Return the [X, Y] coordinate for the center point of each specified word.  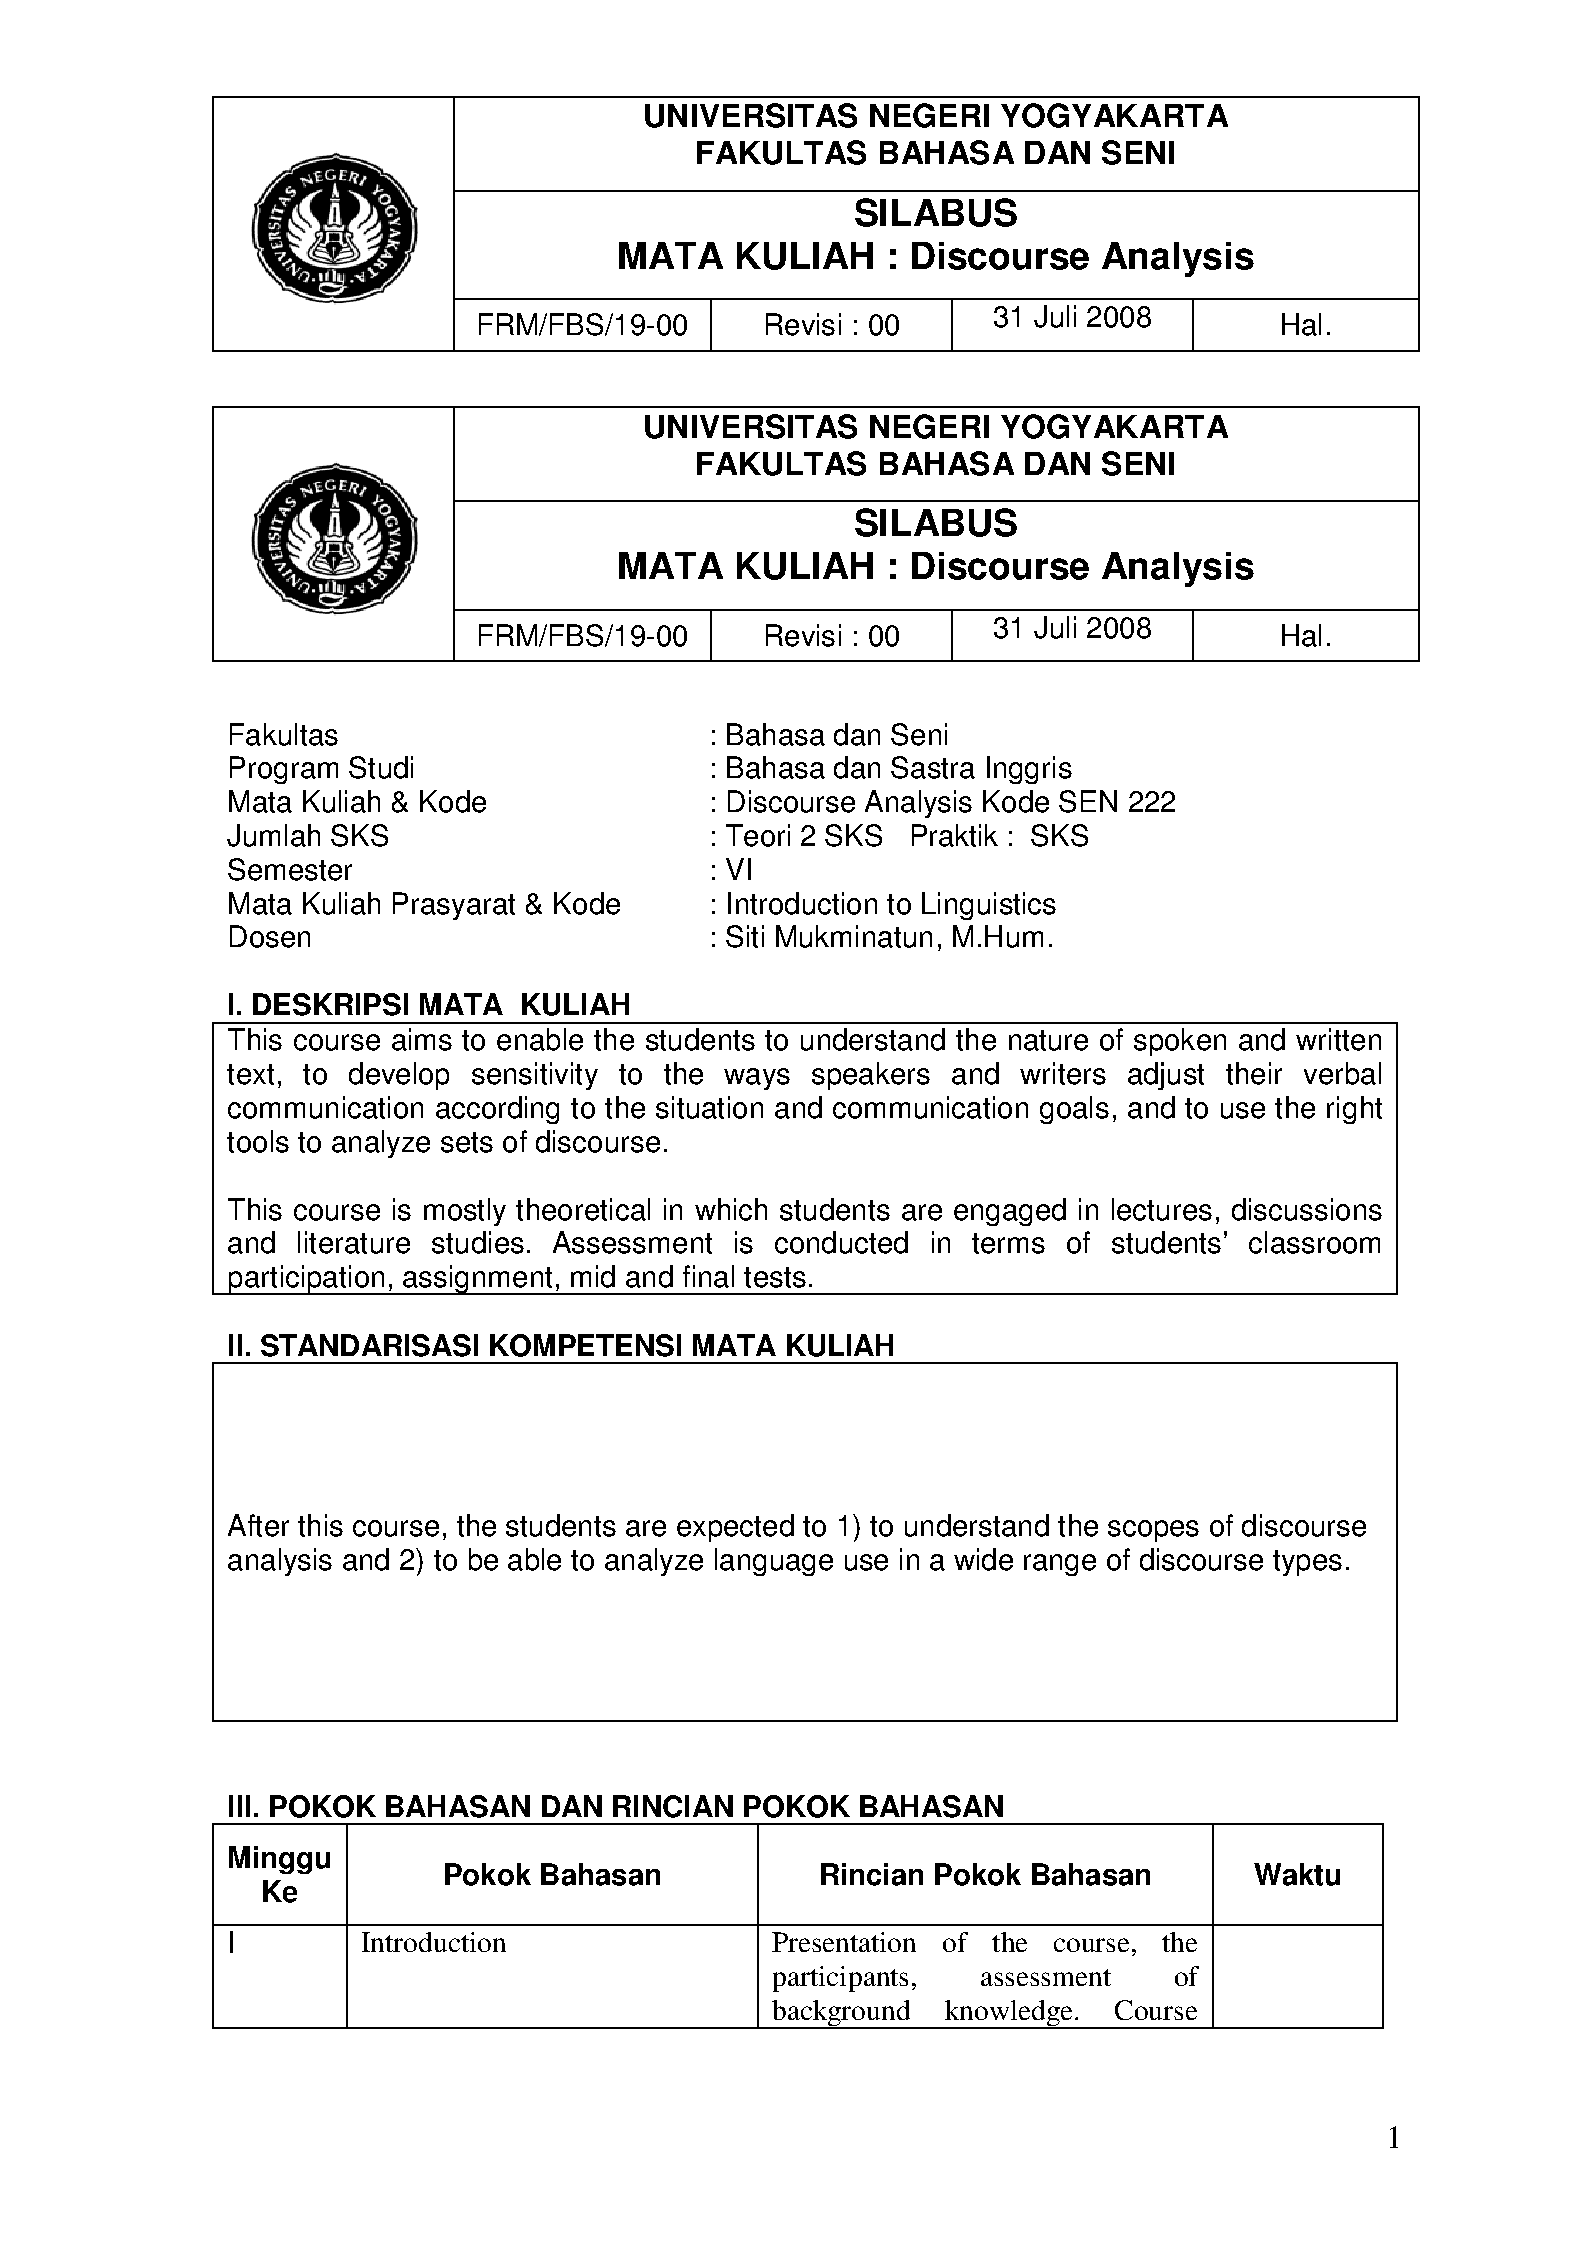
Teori [758, 835]
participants [840, 1979]
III [239, 1806]
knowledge [1009, 2014]
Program [284, 770]
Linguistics [989, 906]
